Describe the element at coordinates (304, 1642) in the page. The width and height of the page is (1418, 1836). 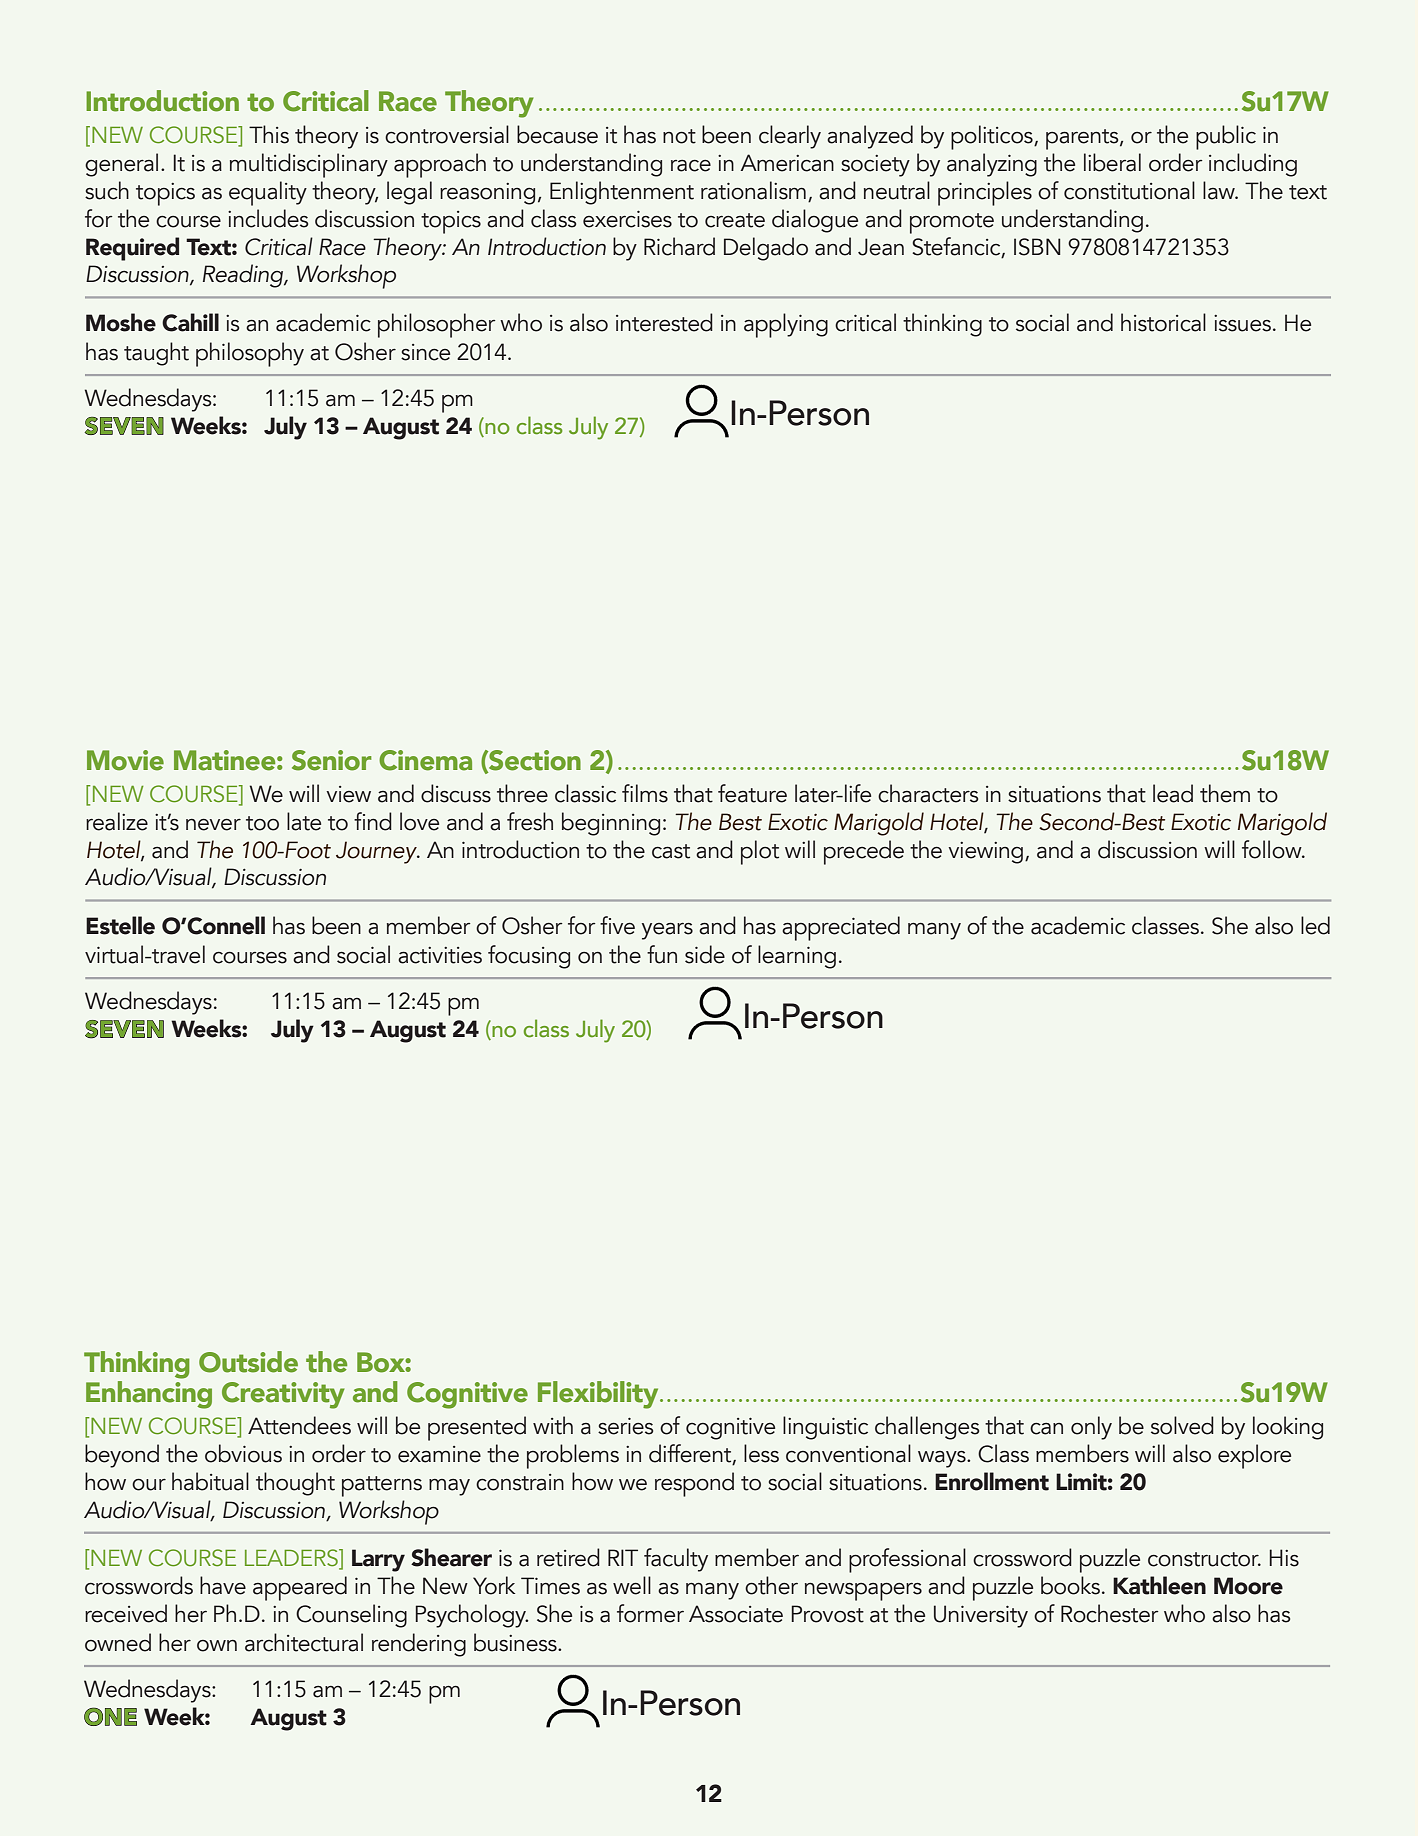
I see `architectural` at that location.
